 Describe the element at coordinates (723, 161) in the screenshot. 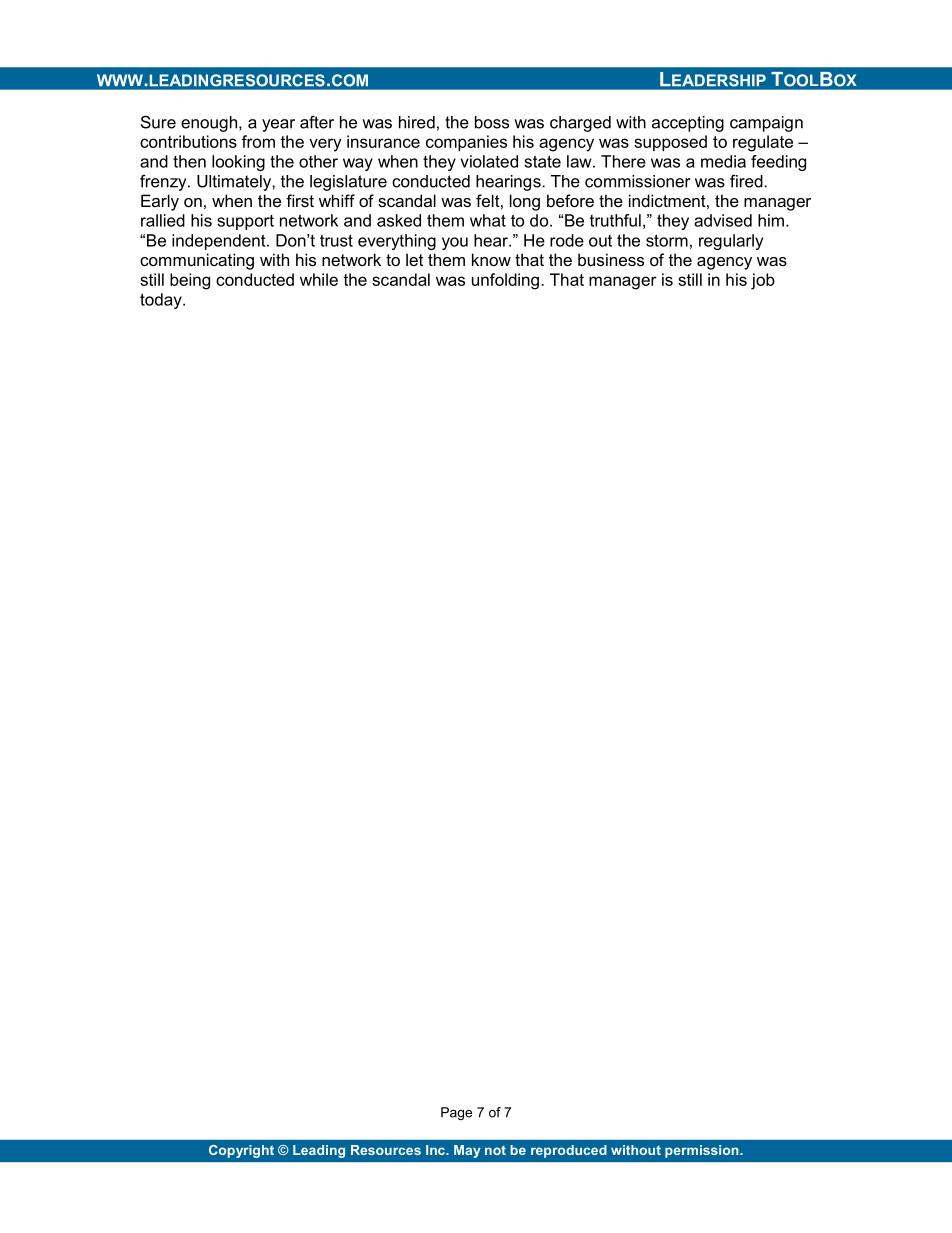

I see `media` at that location.
